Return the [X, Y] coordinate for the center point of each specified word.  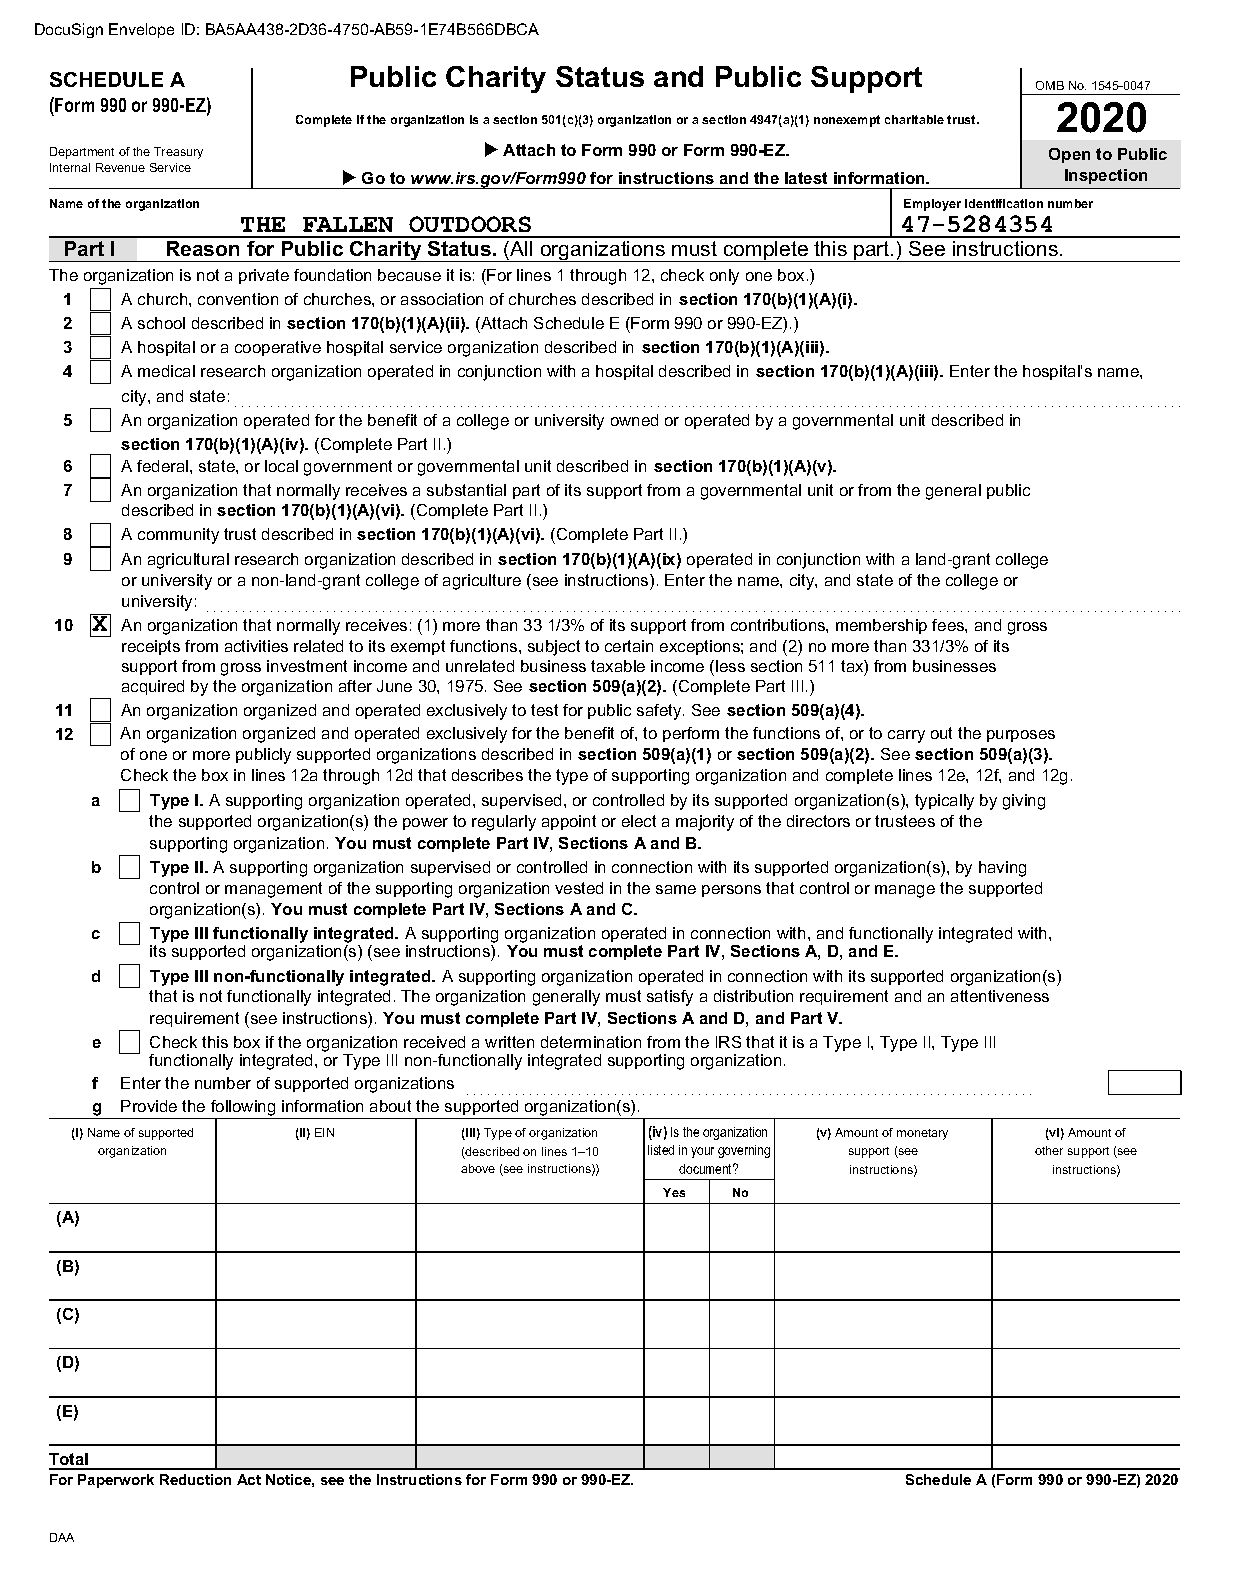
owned [634, 420]
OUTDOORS [470, 224]
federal [164, 466]
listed [661, 1150]
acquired [153, 687]
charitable [914, 119]
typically [944, 802]
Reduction [195, 1479]
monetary [922, 1134]
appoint [569, 822]
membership [881, 626]
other [1049, 1150]
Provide [149, 1106]
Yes [674, 1192]
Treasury [178, 153]
